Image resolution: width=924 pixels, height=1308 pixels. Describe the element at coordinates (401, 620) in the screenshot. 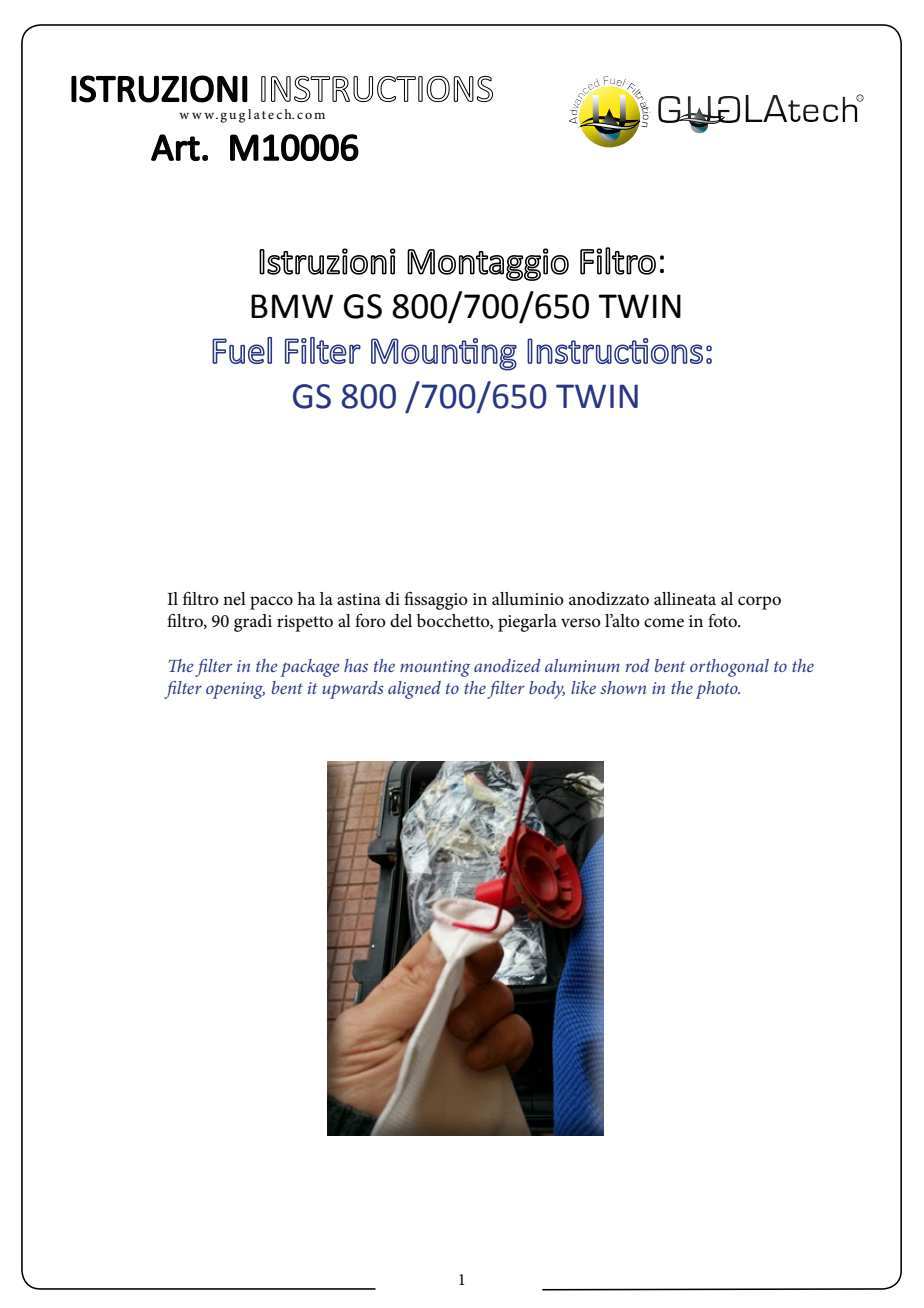

I see `del` at that location.
